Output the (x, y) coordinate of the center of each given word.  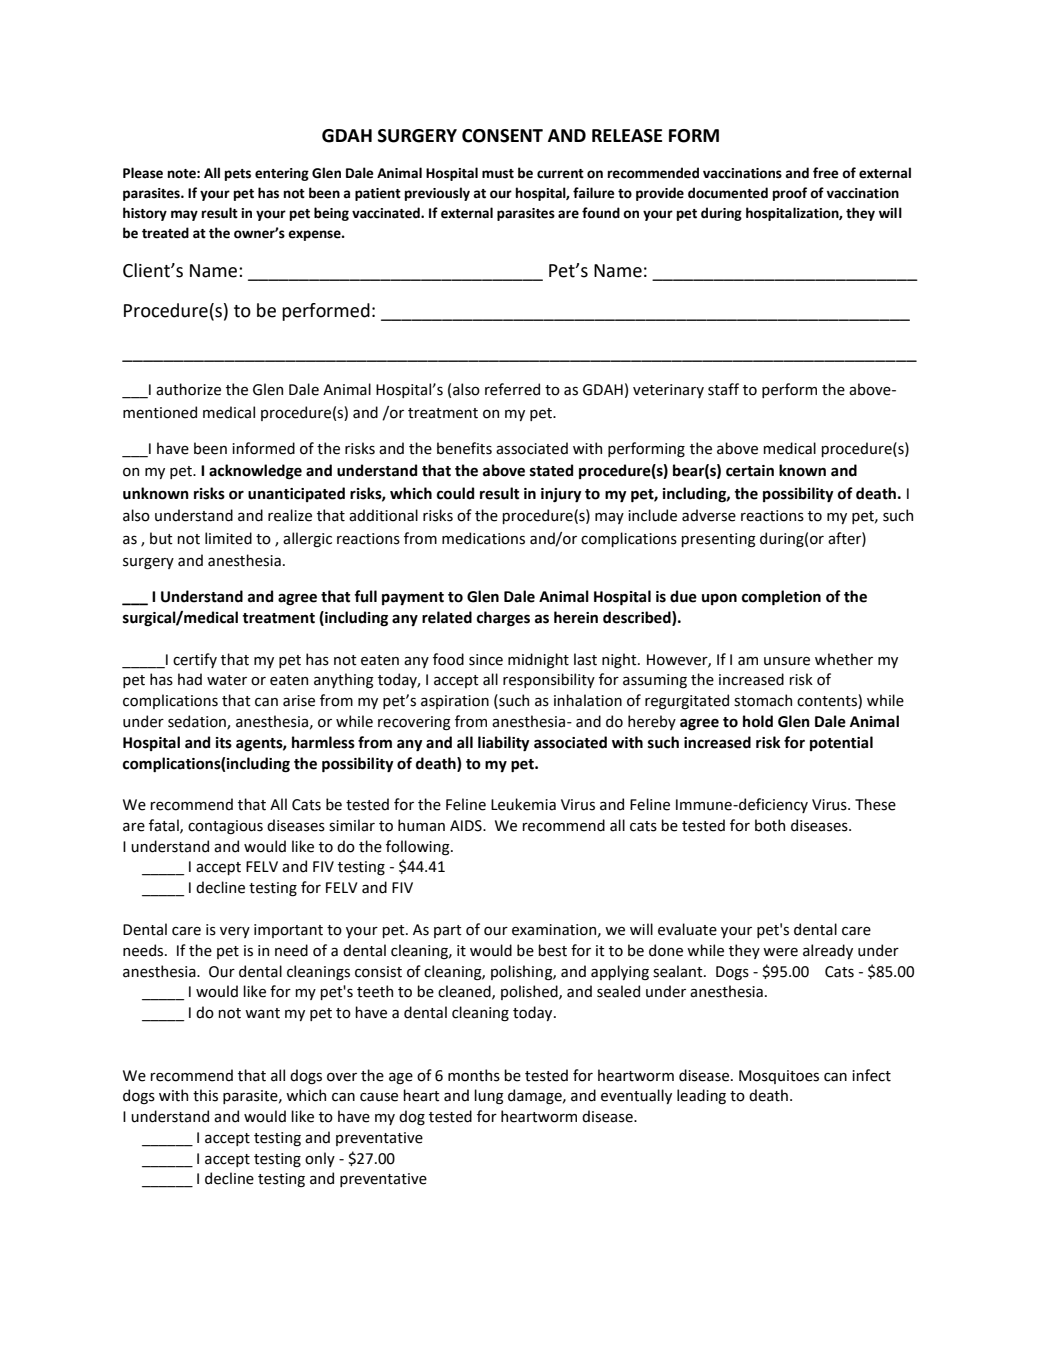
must (498, 174)
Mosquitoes (779, 1077)
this (205, 1095)
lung (489, 1097)
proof (790, 194)
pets (238, 175)
